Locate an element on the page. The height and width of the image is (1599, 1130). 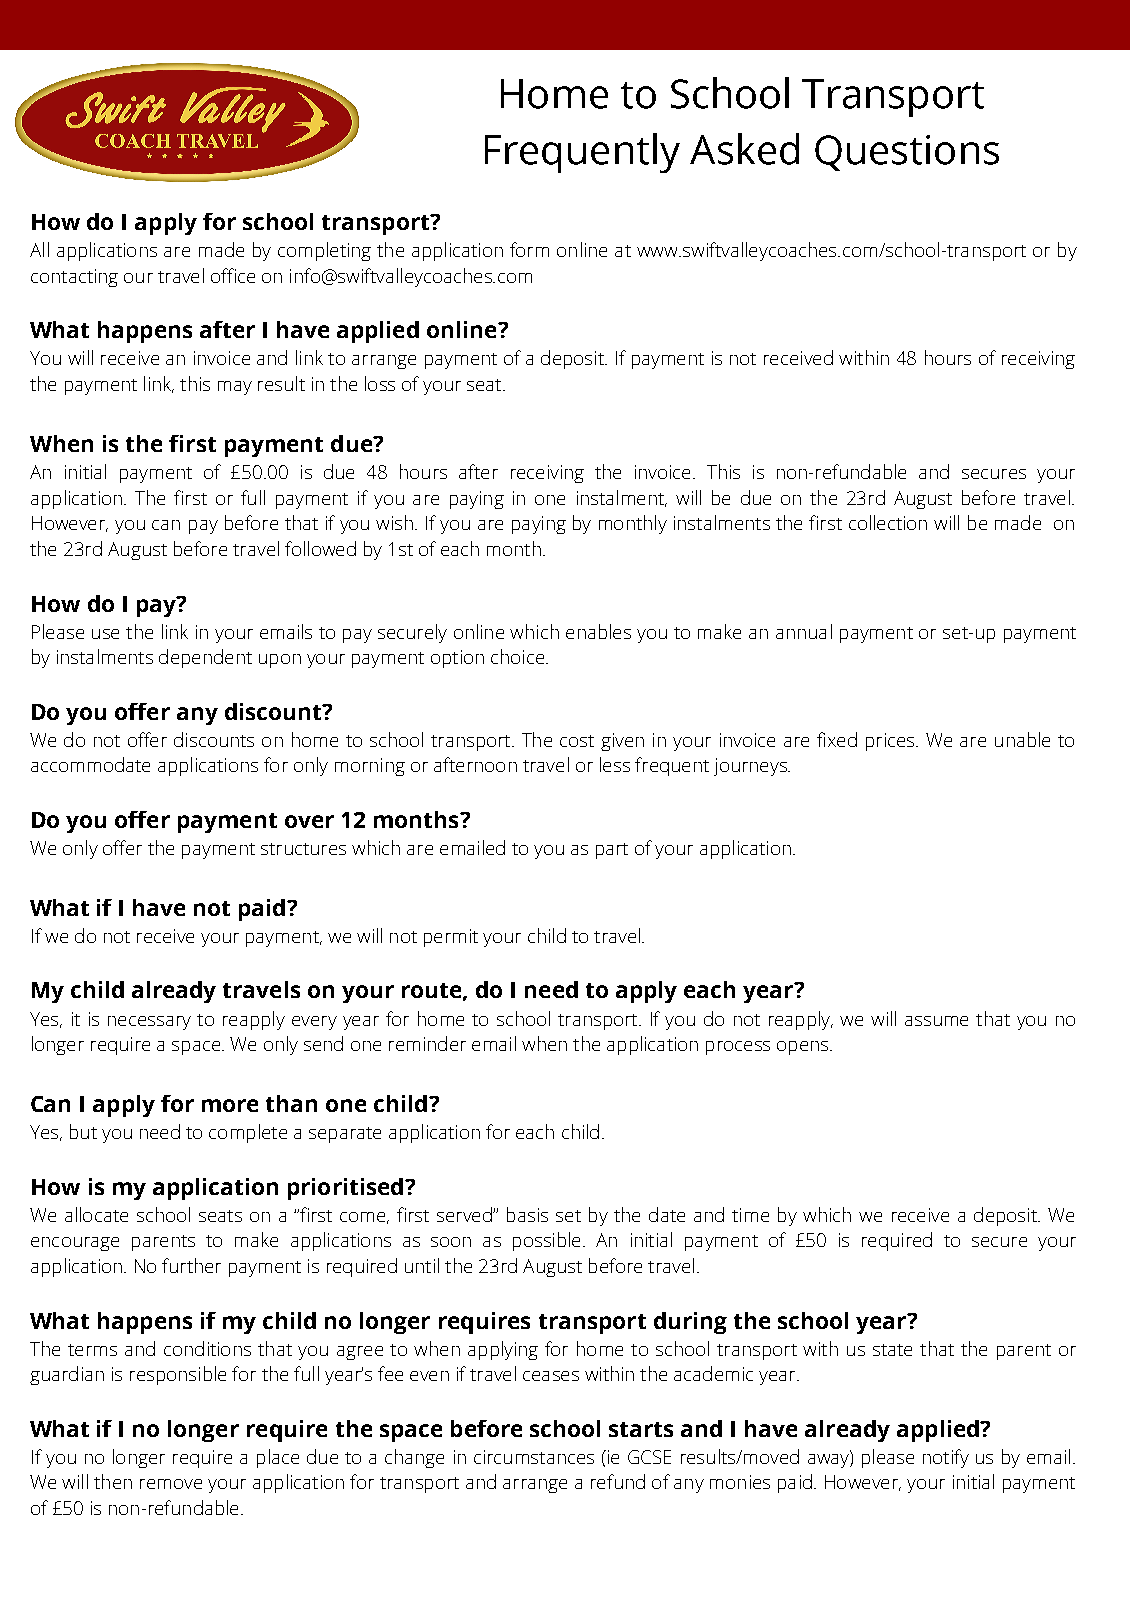
necessary is located at coordinates (149, 1023).
